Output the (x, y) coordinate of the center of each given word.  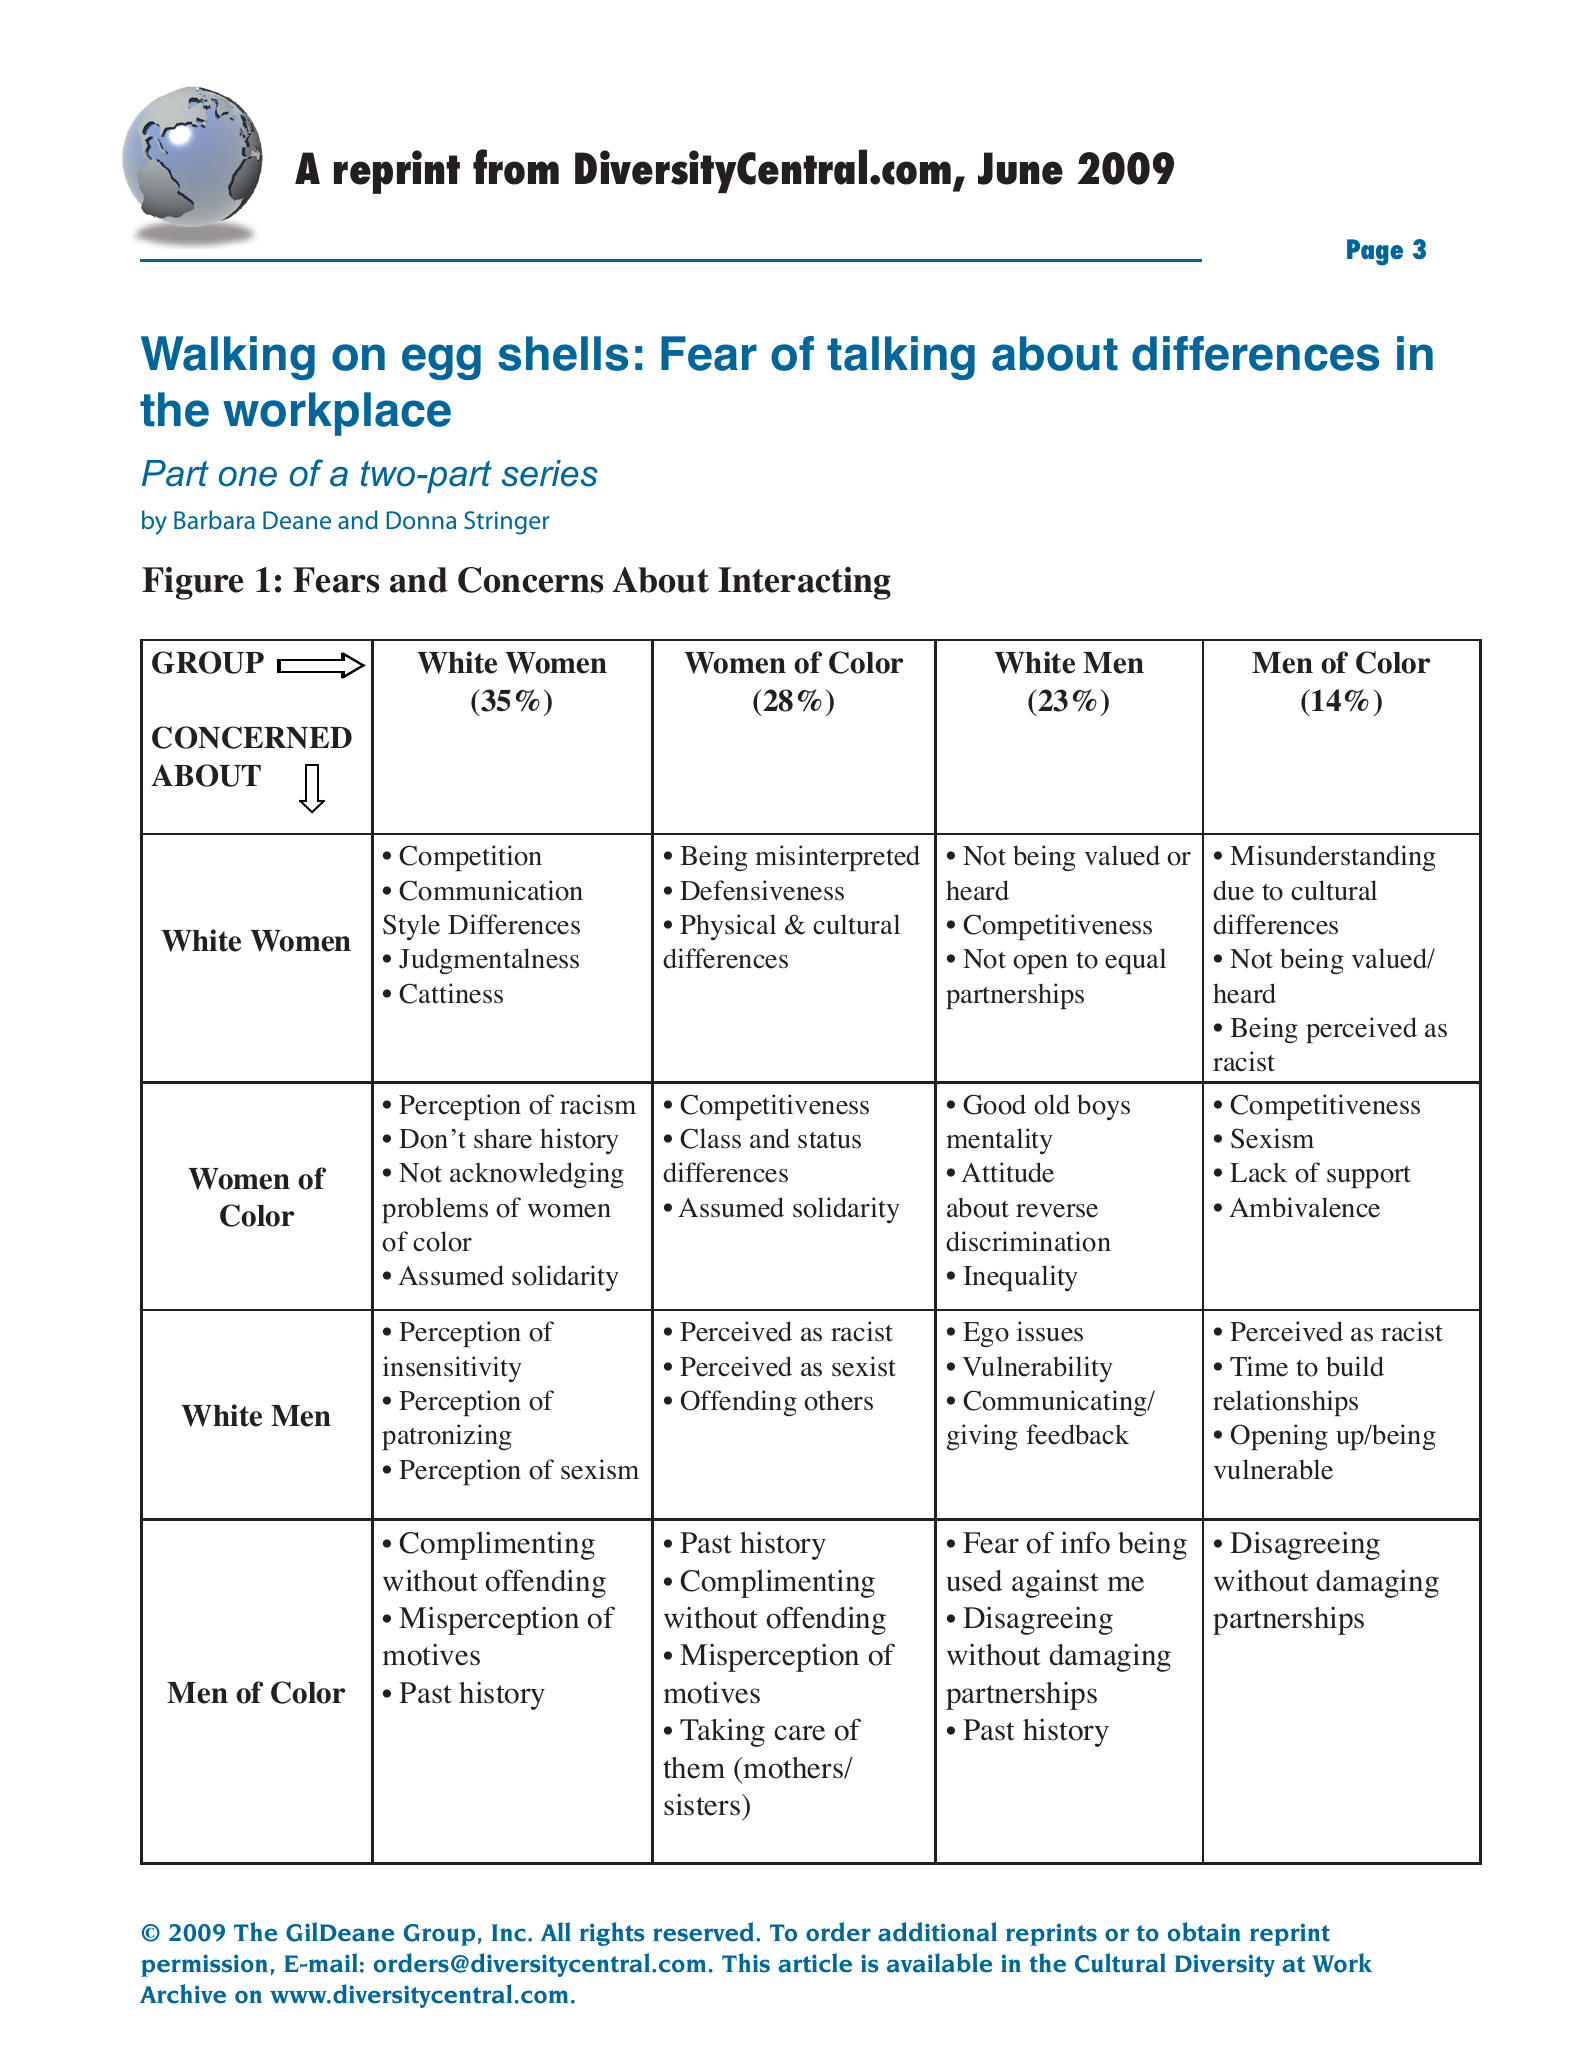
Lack (1258, 1172)
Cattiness (451, 993)
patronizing (447, 1437)
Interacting (804, 583)
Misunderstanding (1333, 858)
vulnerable (1273, 1469)
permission (204, 1965)
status (829, 1140)
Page (1375, 252)
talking (901, 358)
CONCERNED (252, 737)
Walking (228, 358)
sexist (864, 1366)
